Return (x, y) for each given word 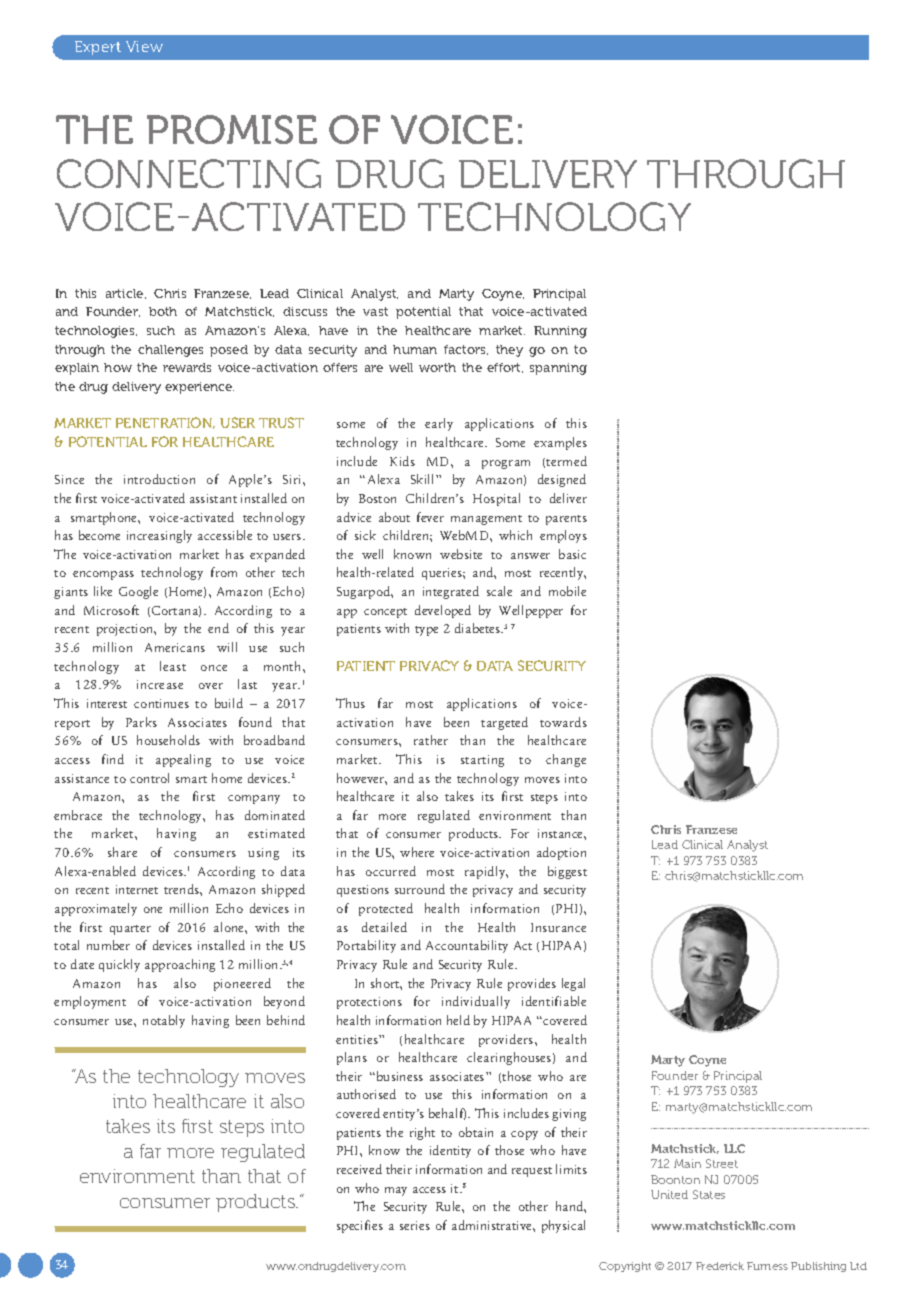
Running (560, 332)
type (426, 631)
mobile (567, 591)
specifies (360, 1226)
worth (437, 367)
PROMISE (232, 129)
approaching (180, 965)
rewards (187, 367)
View (144, 46)
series (415, 1225)
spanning (558, 369)
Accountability (467, 946)
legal (573, 984)
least (173, 666)
